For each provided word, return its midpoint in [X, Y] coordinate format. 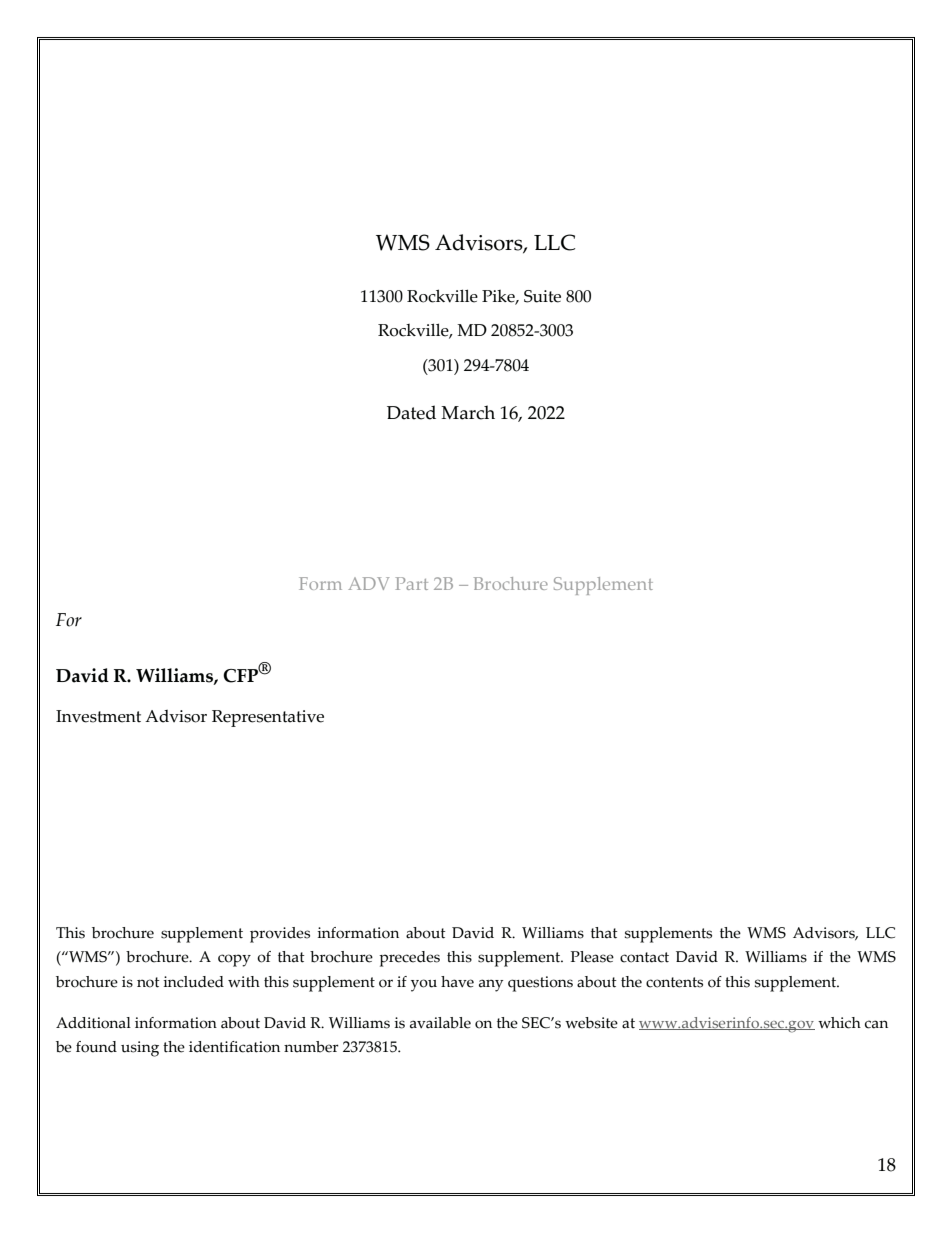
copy [234, 960]
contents [674, 982]
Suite [542, 296]
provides [280, 935]
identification [234, 1047]
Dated [411, 412]
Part [412, 583]
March [468, 412]
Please [592, 957]
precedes [409, 959]
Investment [98, 716]
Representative [268, 718]
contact [644, 957]
